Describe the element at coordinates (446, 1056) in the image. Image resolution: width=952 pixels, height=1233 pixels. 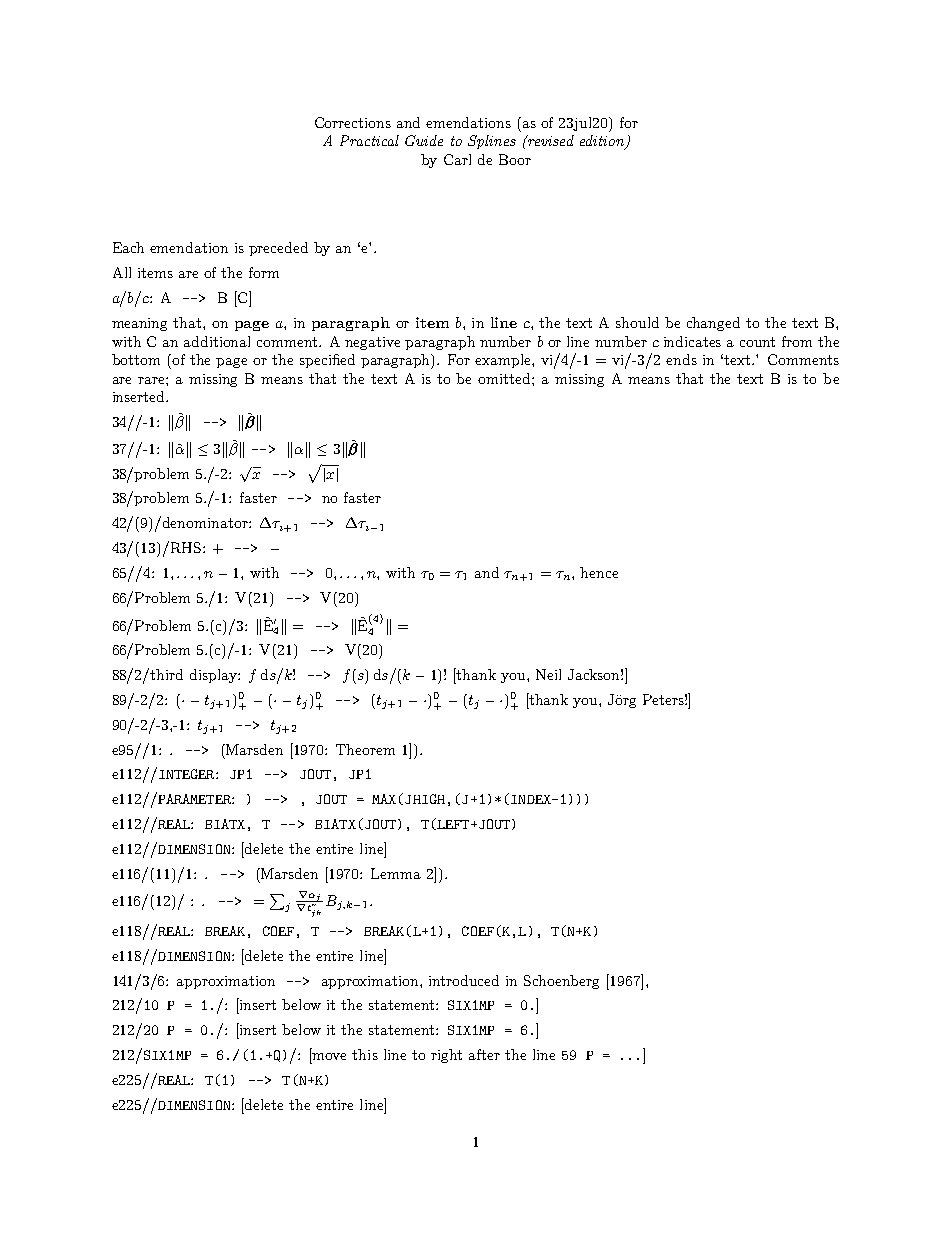
I see `right` at that location.
